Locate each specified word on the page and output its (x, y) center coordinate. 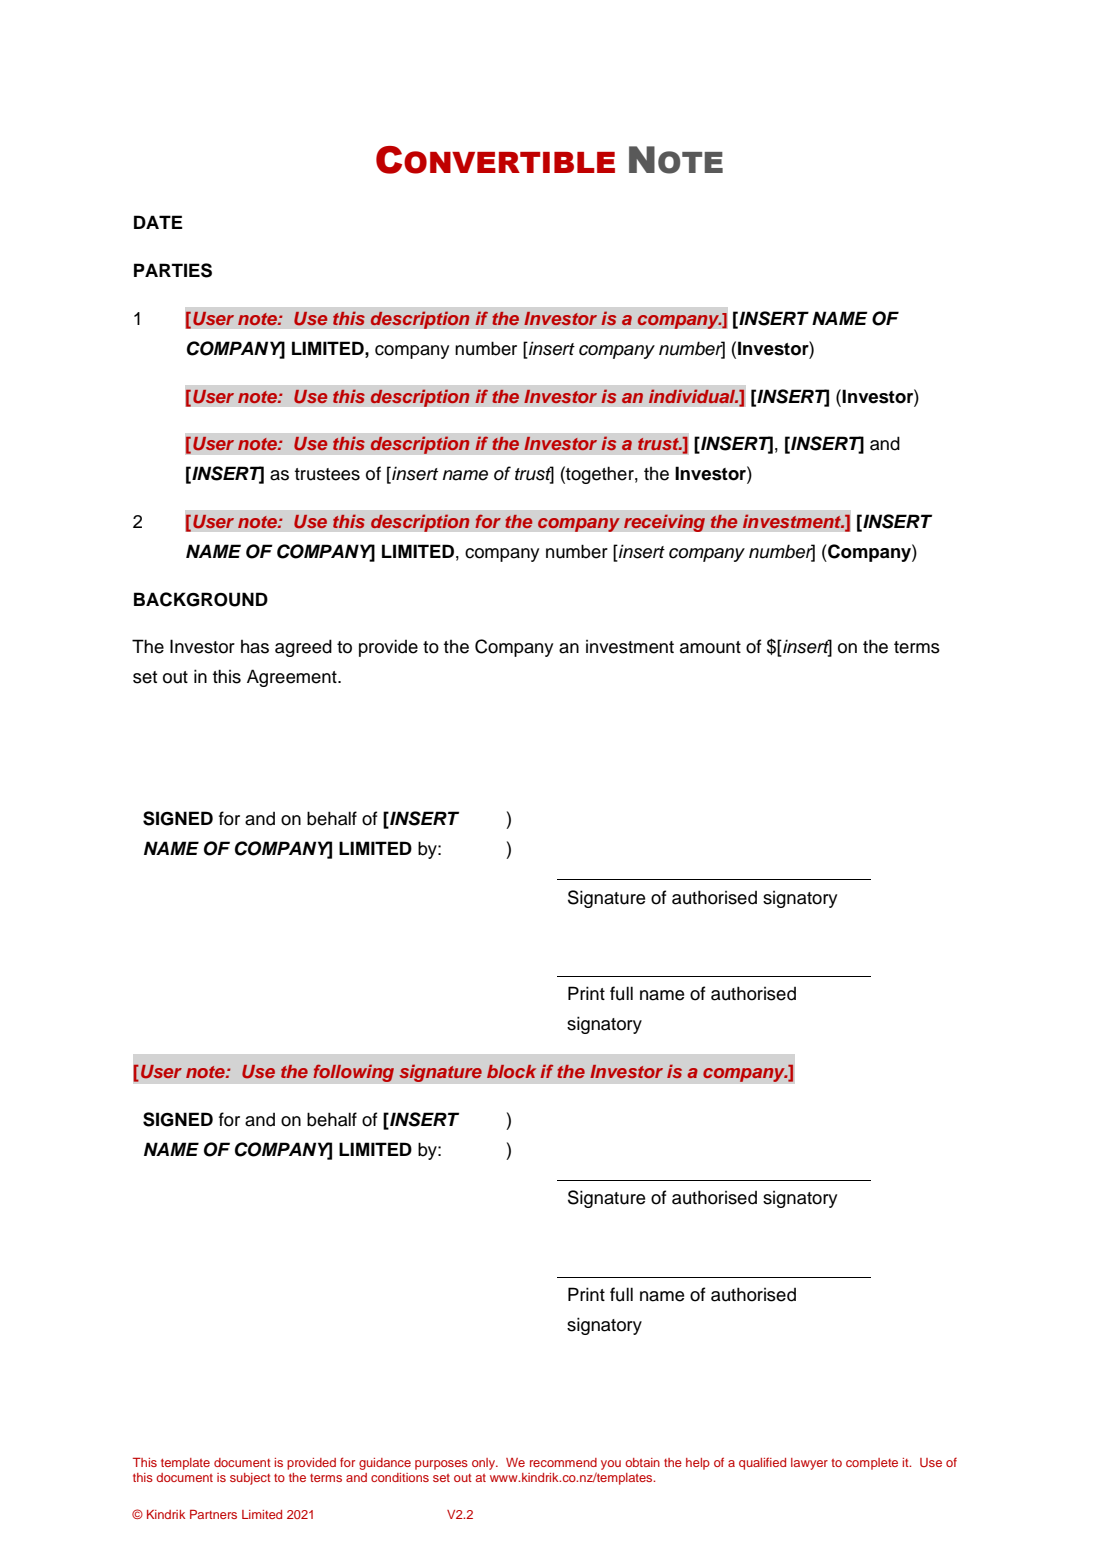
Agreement (293, 678)
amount (710, 647)
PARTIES (173, 270)
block (511, 1071)
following (353, 1073)
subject (250, 1479)
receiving (664, 523)
